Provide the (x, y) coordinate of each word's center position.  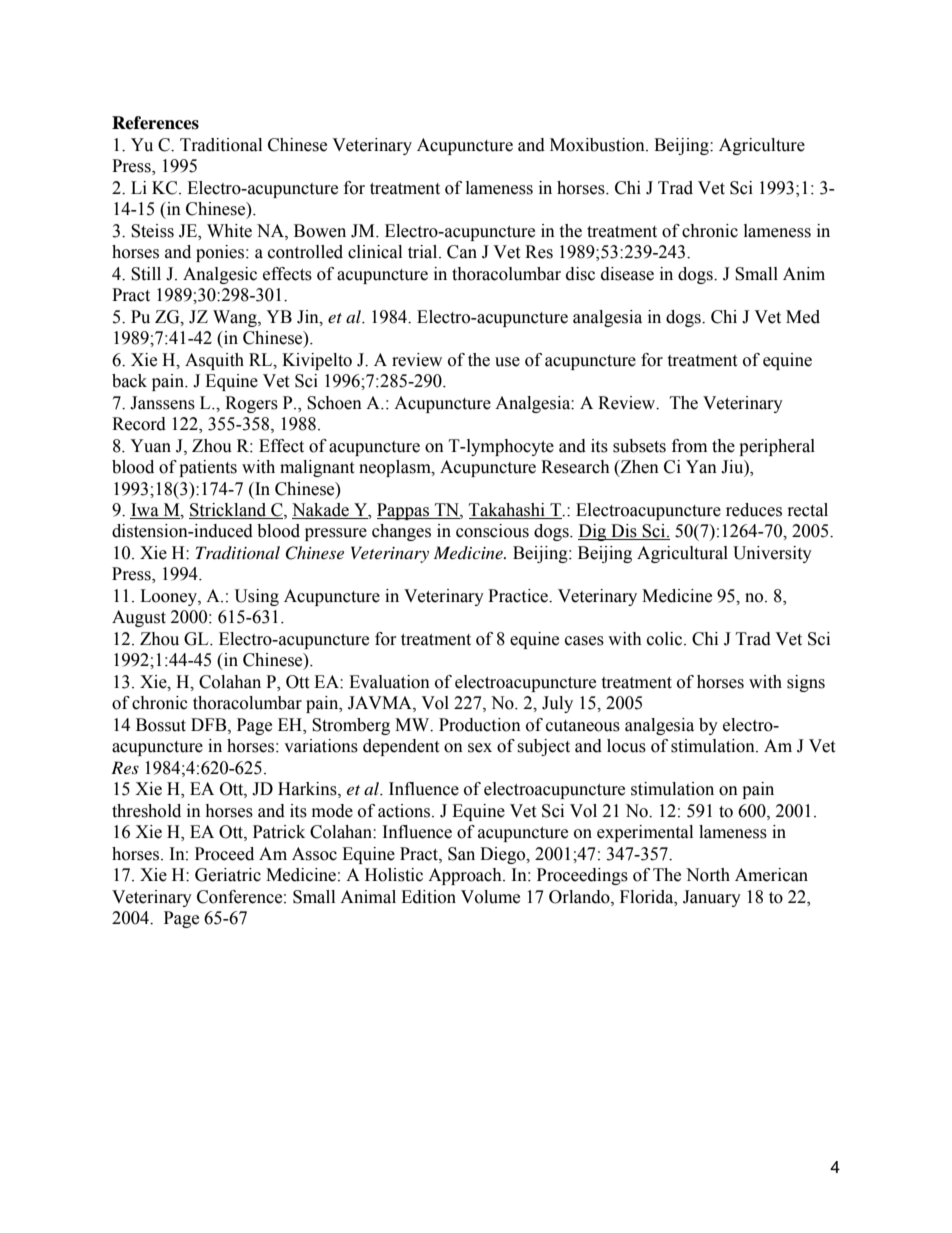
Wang (236, 318)
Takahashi (508, 511)
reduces (754, 510)
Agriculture (762, 146)
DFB (210, 725)
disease (627, 274)
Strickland (229, 511)
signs (806, 683)
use (507, 362)
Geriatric (228, 875)
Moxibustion (598, 145)
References (155, 123)
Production (480, 725)
